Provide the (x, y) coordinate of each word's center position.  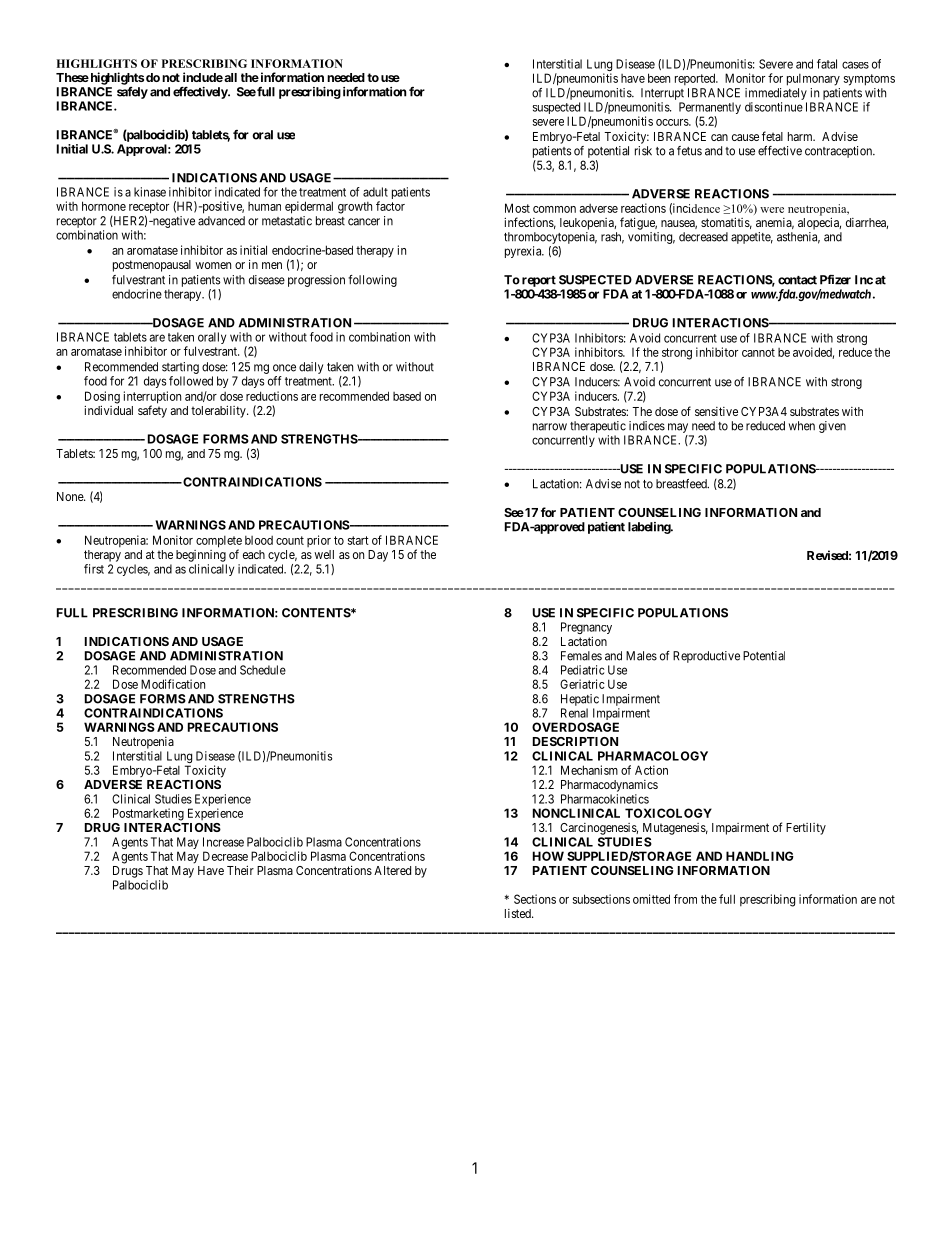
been (659, 78)
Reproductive (706, 657)
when (802, 426)
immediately (776, 94)
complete (219, 543)
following (372, 281)
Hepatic (580, 700)
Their (240, 870)
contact (797, 280)
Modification (173, 684)
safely (132, 93)
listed (519, 913)
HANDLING (760, 856)
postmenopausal (152, 266)
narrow (550, 427)
